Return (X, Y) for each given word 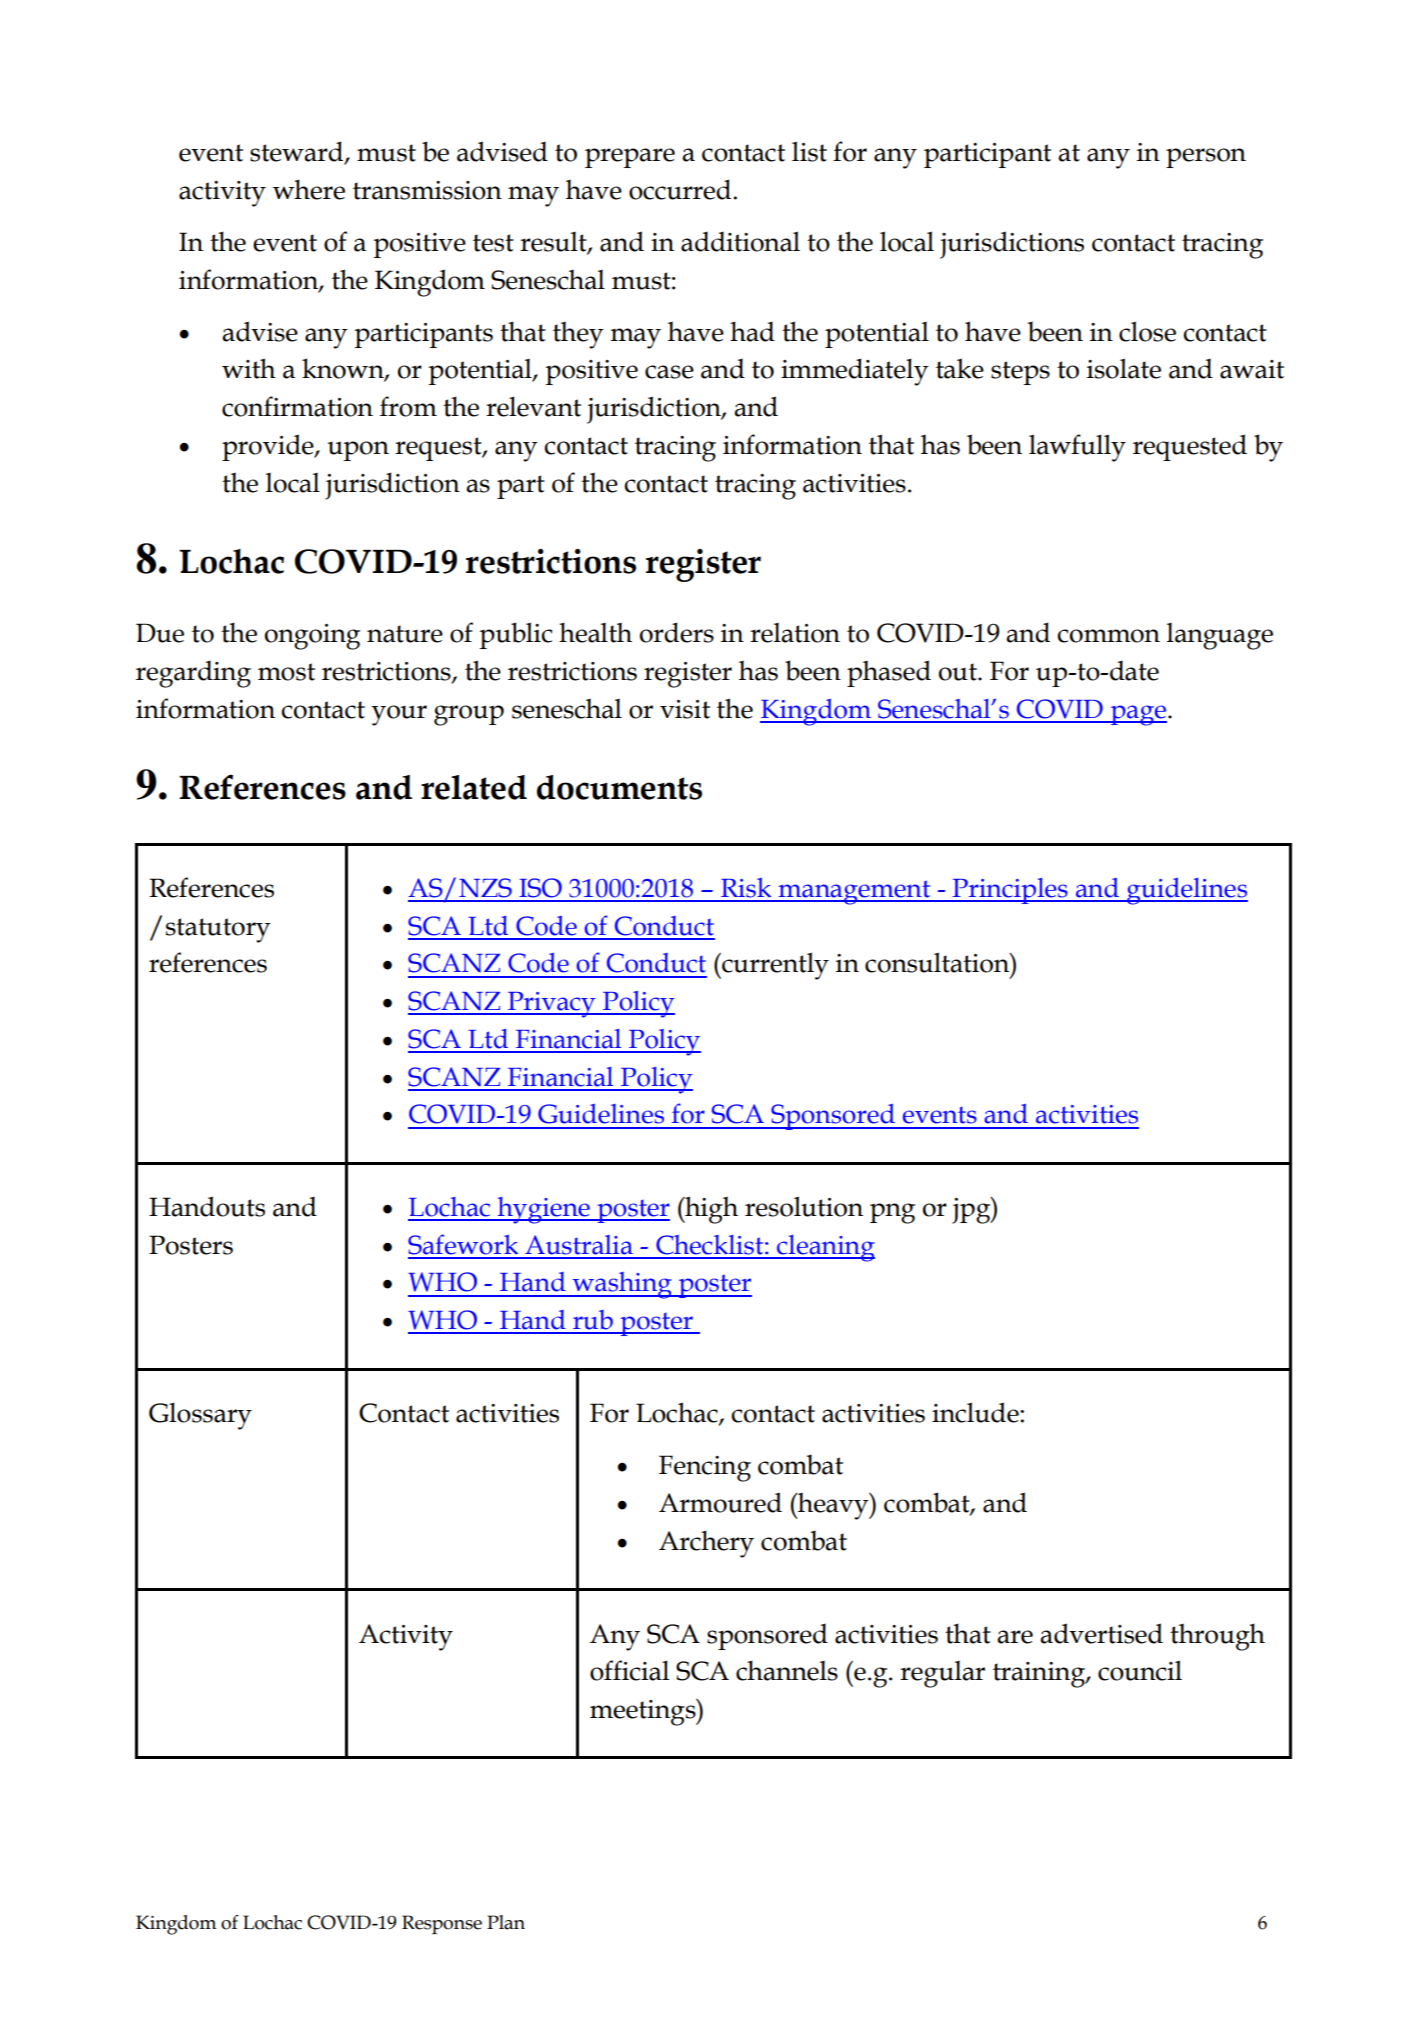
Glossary (200, 1416)
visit (685, 709)
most (286, 672)
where (309, 189)
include (976, 1412)
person (1206, 158)
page (1137, 715)
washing (622, 1285)
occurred (681, 189)
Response (442, 1924)
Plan (506, 1922)
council (1140, 1670)
